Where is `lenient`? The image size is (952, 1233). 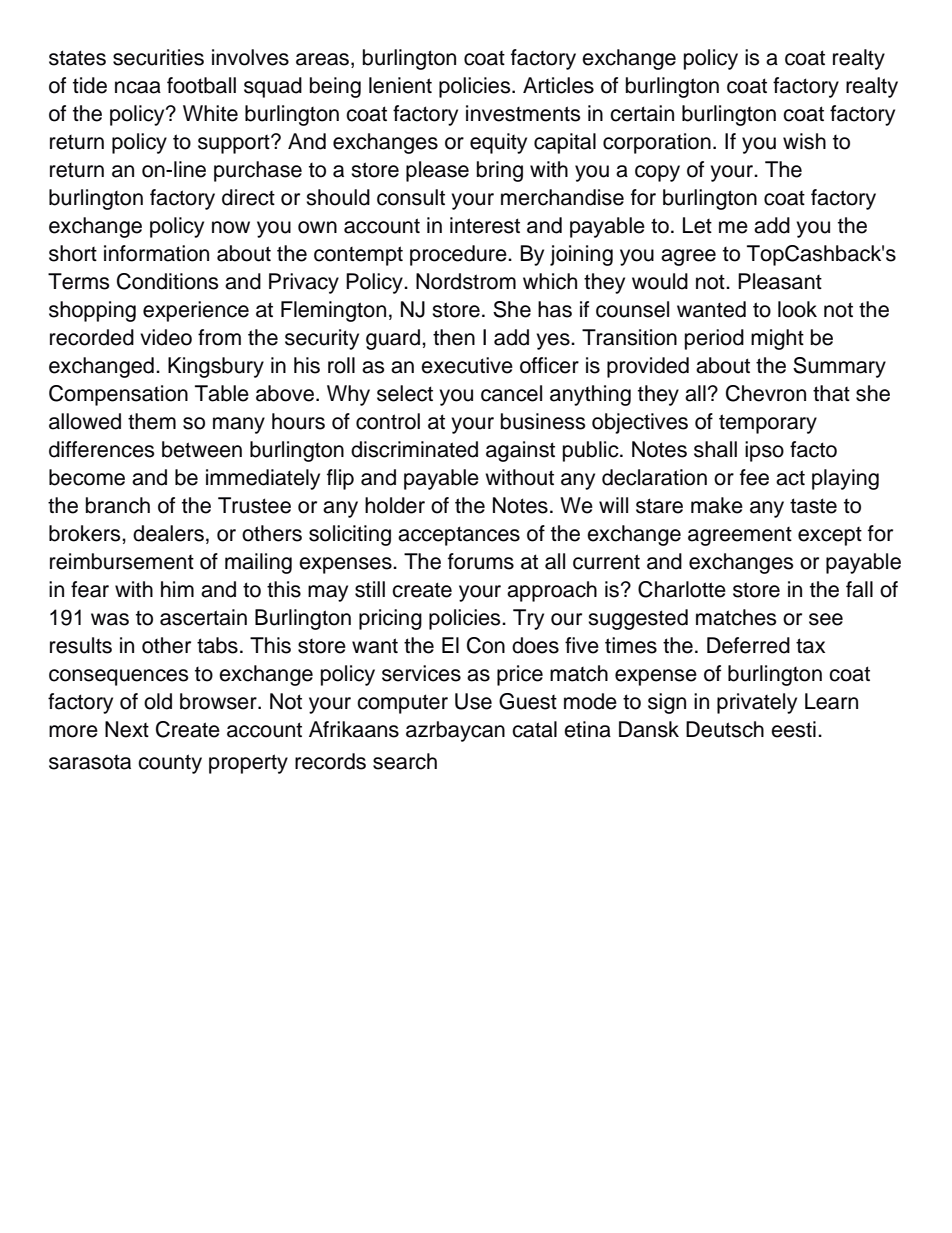
lenient is located at coordinates (400, 85).
